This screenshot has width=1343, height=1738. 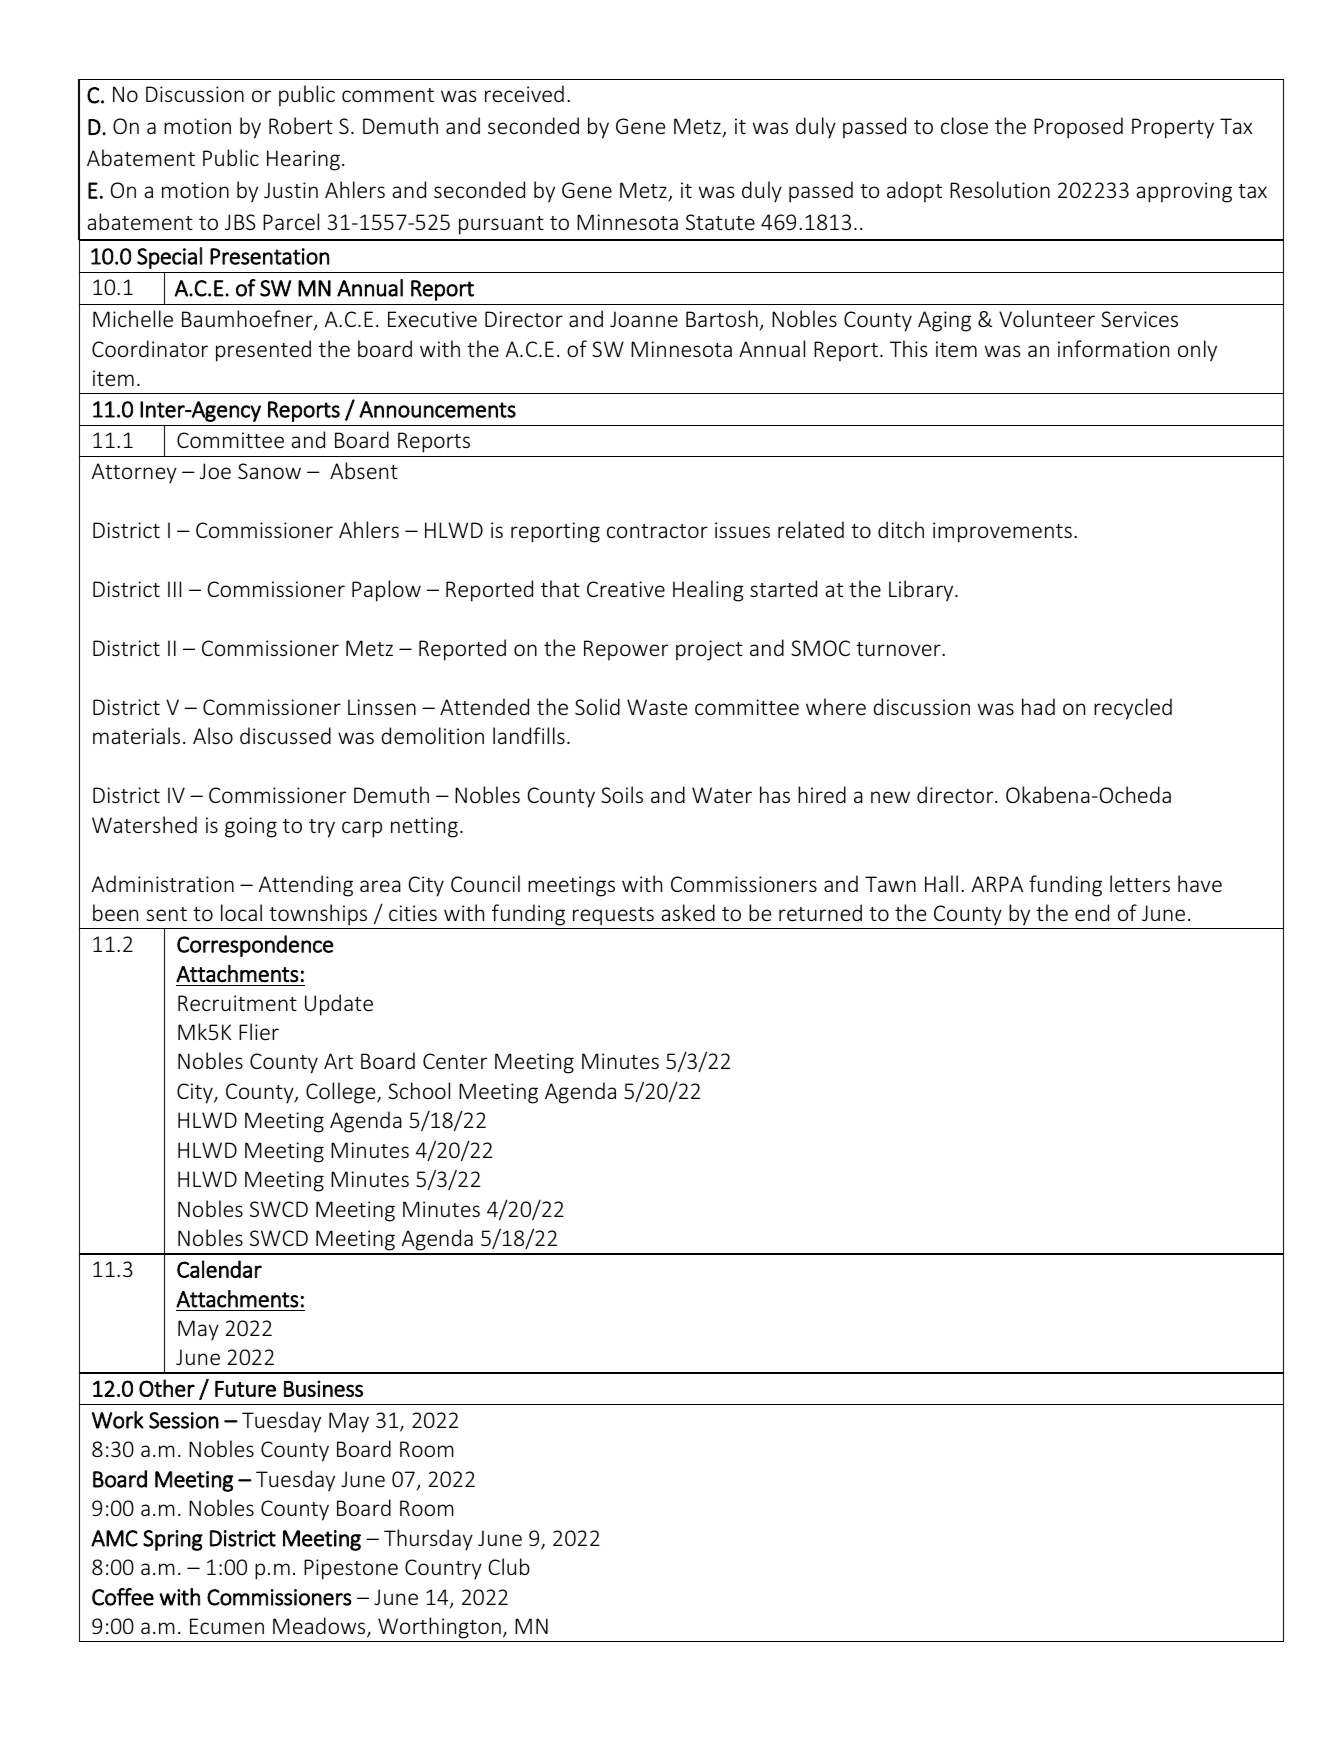 I want to click on College, so click(x=342, y=1093).
